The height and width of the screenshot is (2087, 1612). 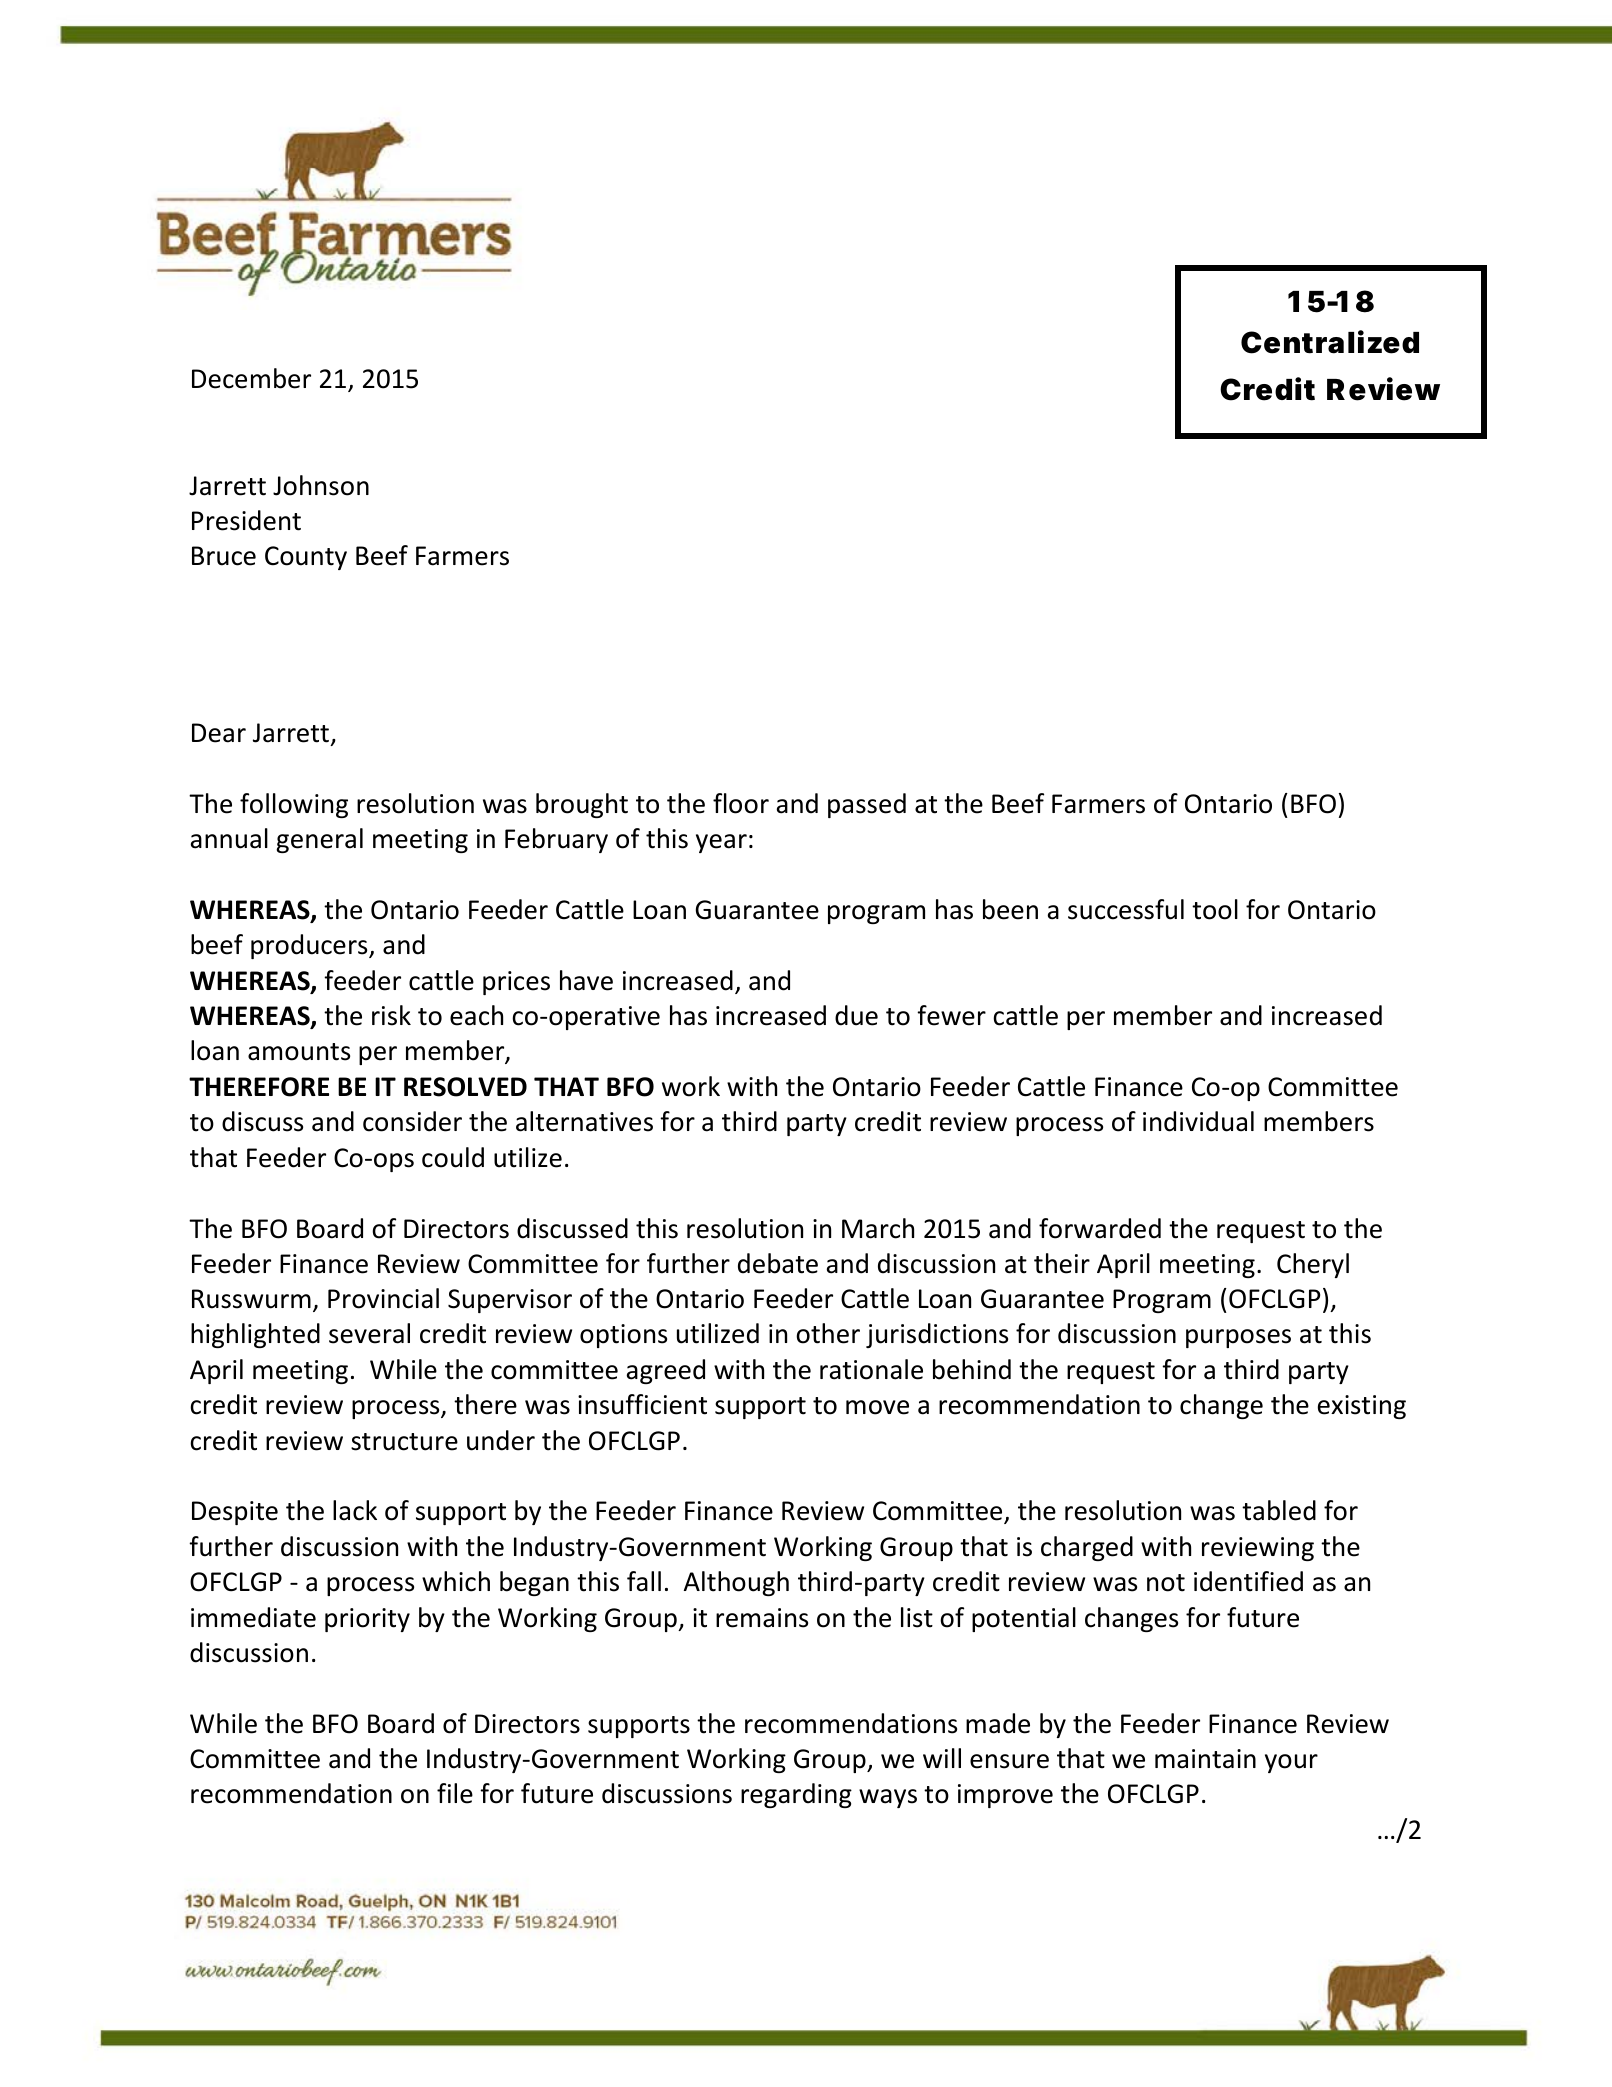 I want to click on County, so click(x=306, y=558).
